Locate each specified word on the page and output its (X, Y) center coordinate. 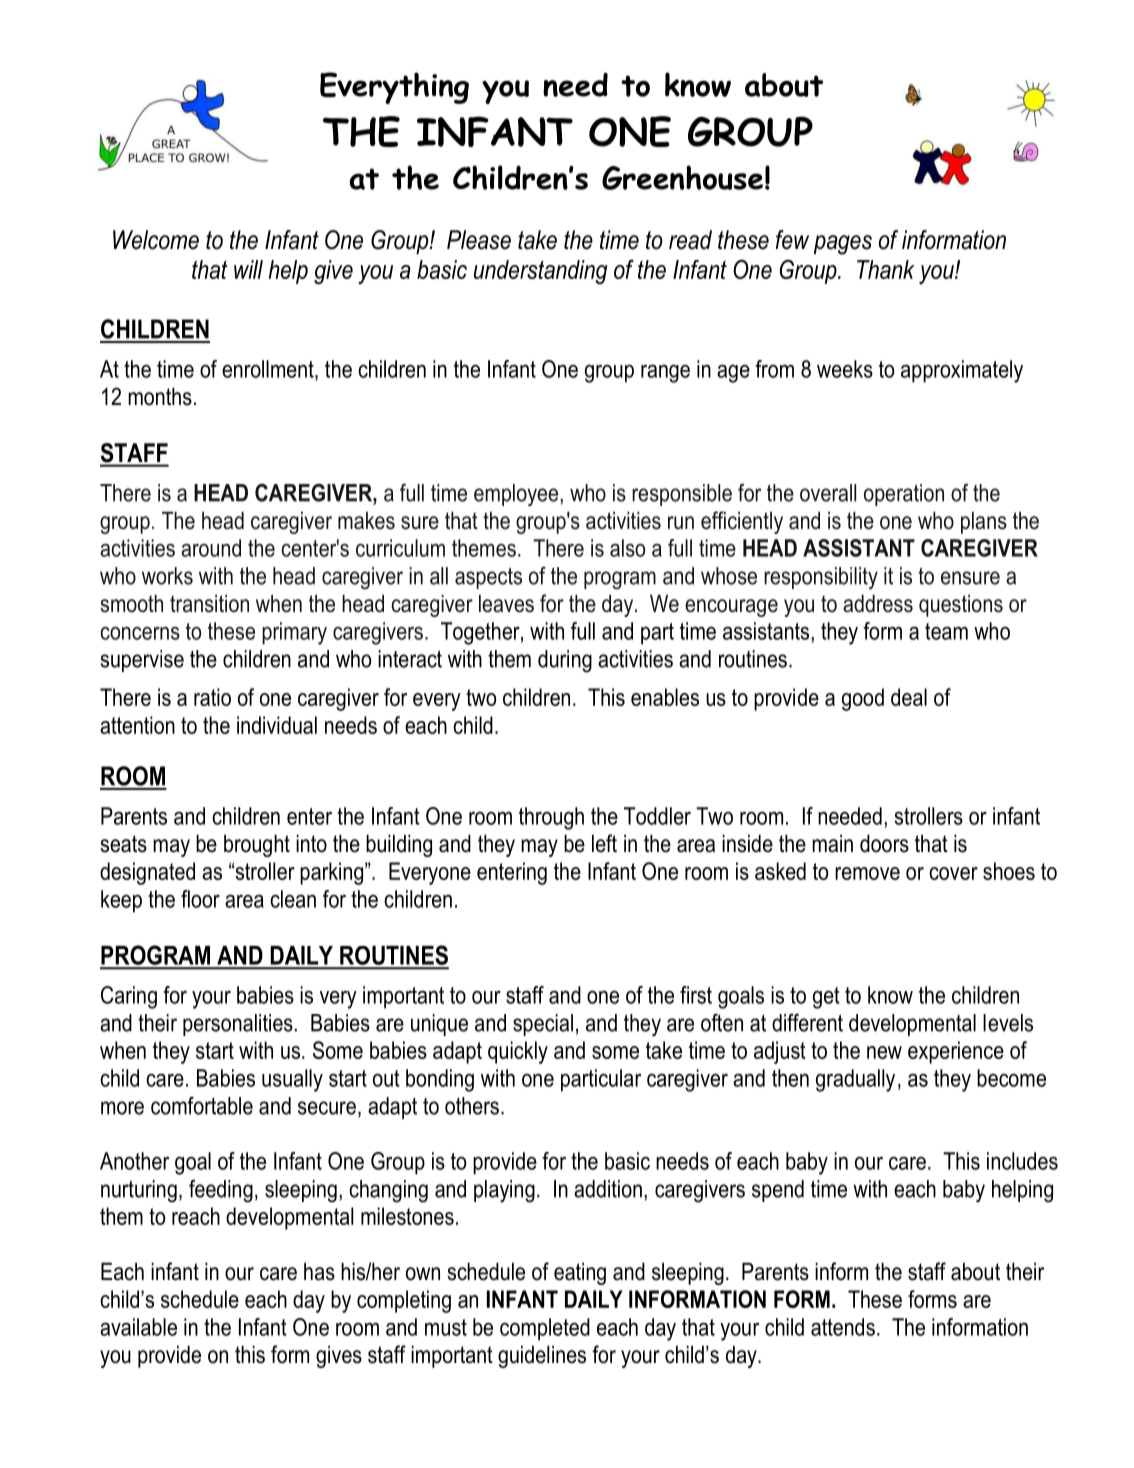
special (543, 1025)
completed (545, 1329)
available (138, 1327)
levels (1008, 1023)
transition (209, 604)
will (248, 269)
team (946, 631)
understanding (540, 272)
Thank (885, 269)
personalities (238, 1025)
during (565, 661)
